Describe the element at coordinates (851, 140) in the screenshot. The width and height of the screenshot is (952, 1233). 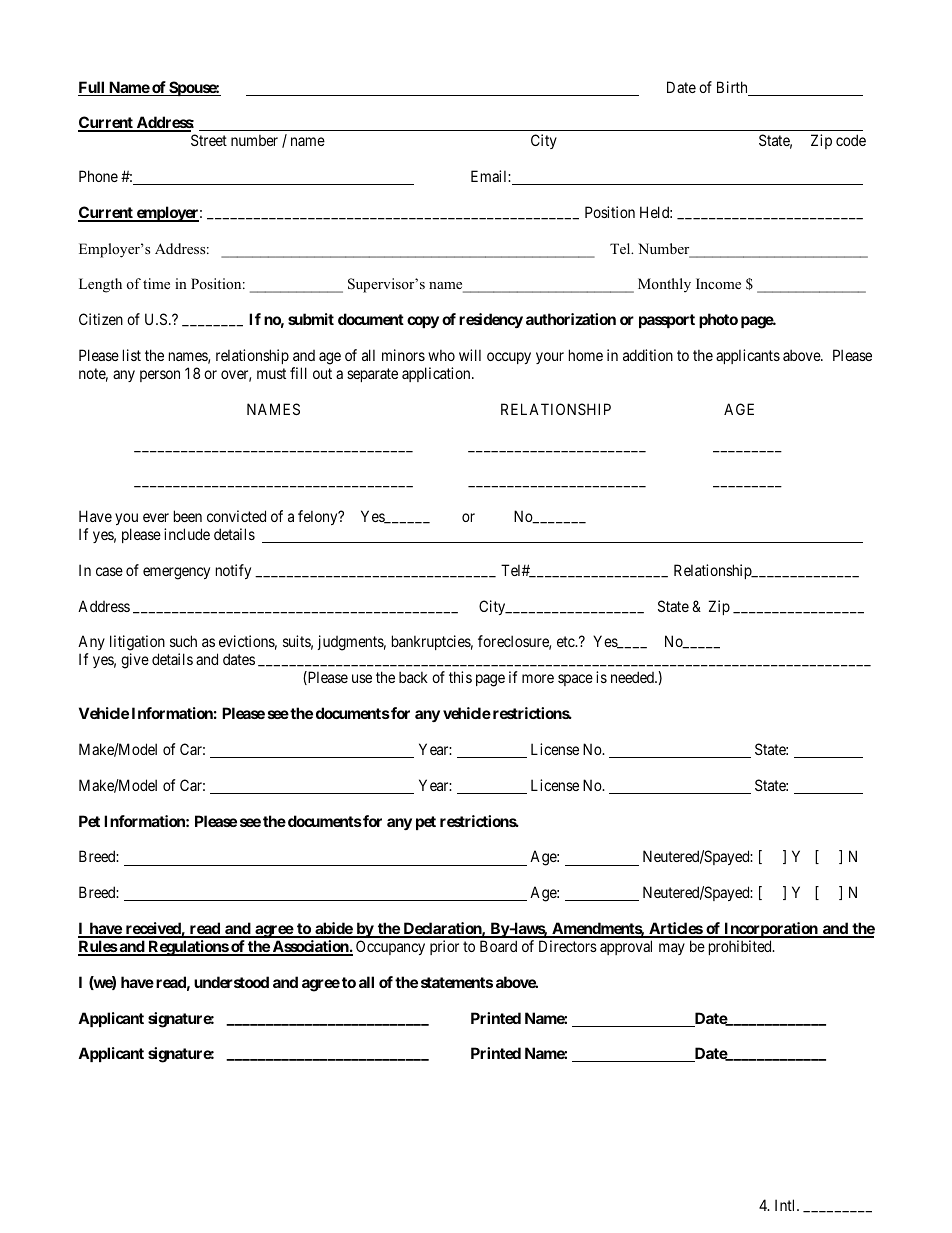
I see `code` at that location.
